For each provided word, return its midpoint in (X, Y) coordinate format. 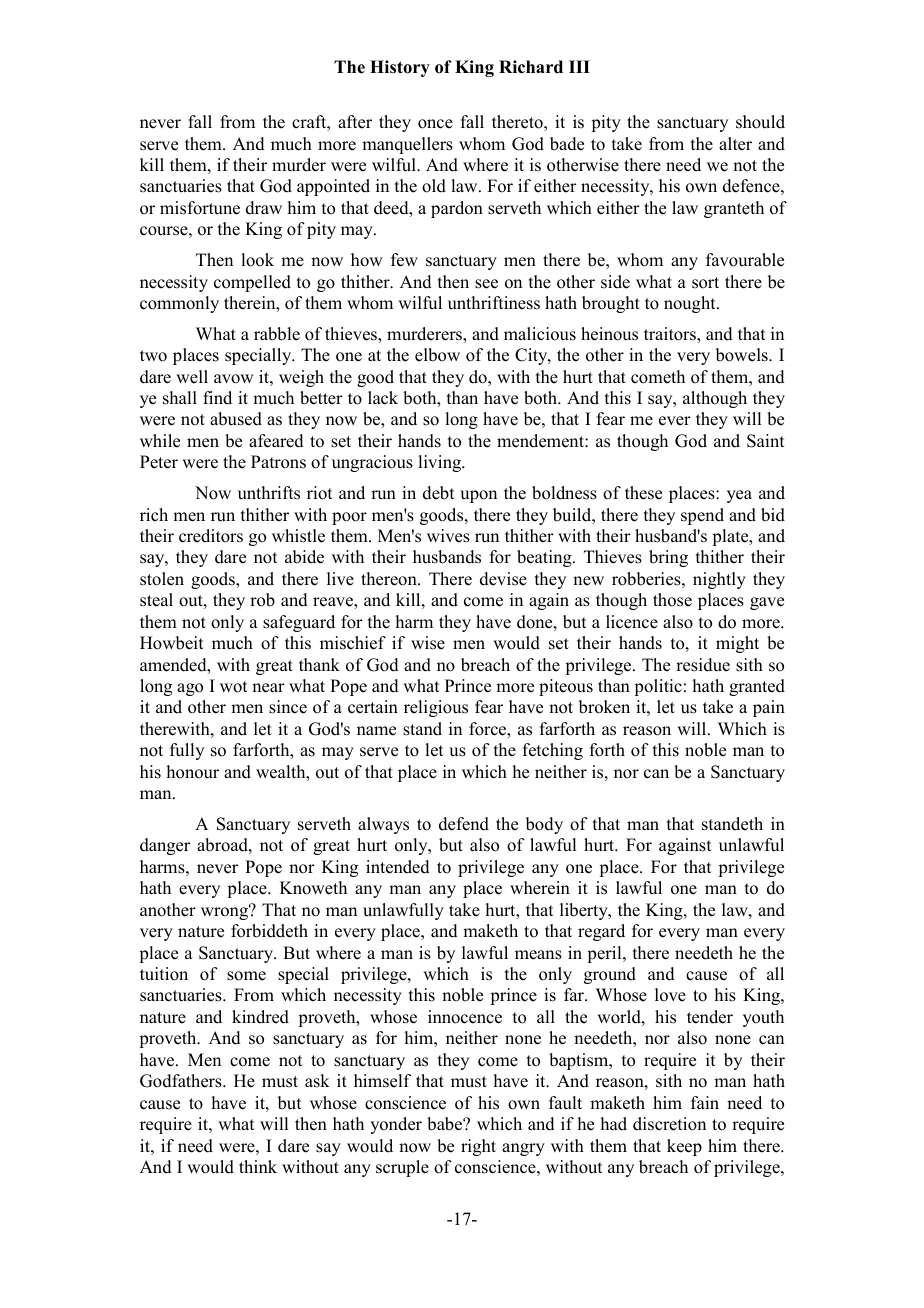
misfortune (200, 208)
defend (464, 824)
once (435, 124)
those (672, 600)
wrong (226, 912)
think (258, 1166)
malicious (540, 334)
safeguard (299, 623)
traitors (671, 334)
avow (233, 379)
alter (735, 144)
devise (503, 579)
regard (601, 932)
